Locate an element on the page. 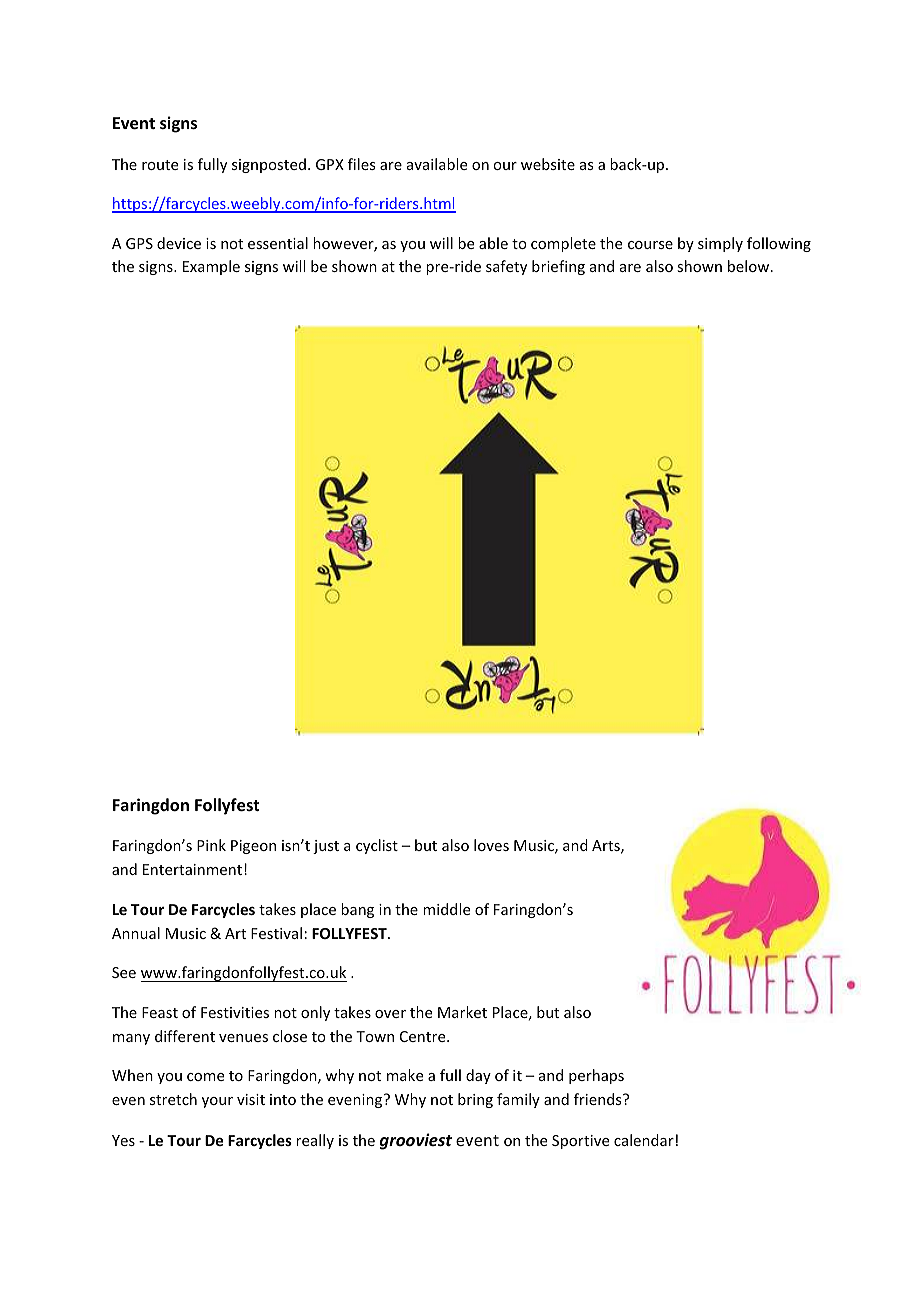 The width and height of the image is (924, 1308). route is located at coordinates (160, 165).
